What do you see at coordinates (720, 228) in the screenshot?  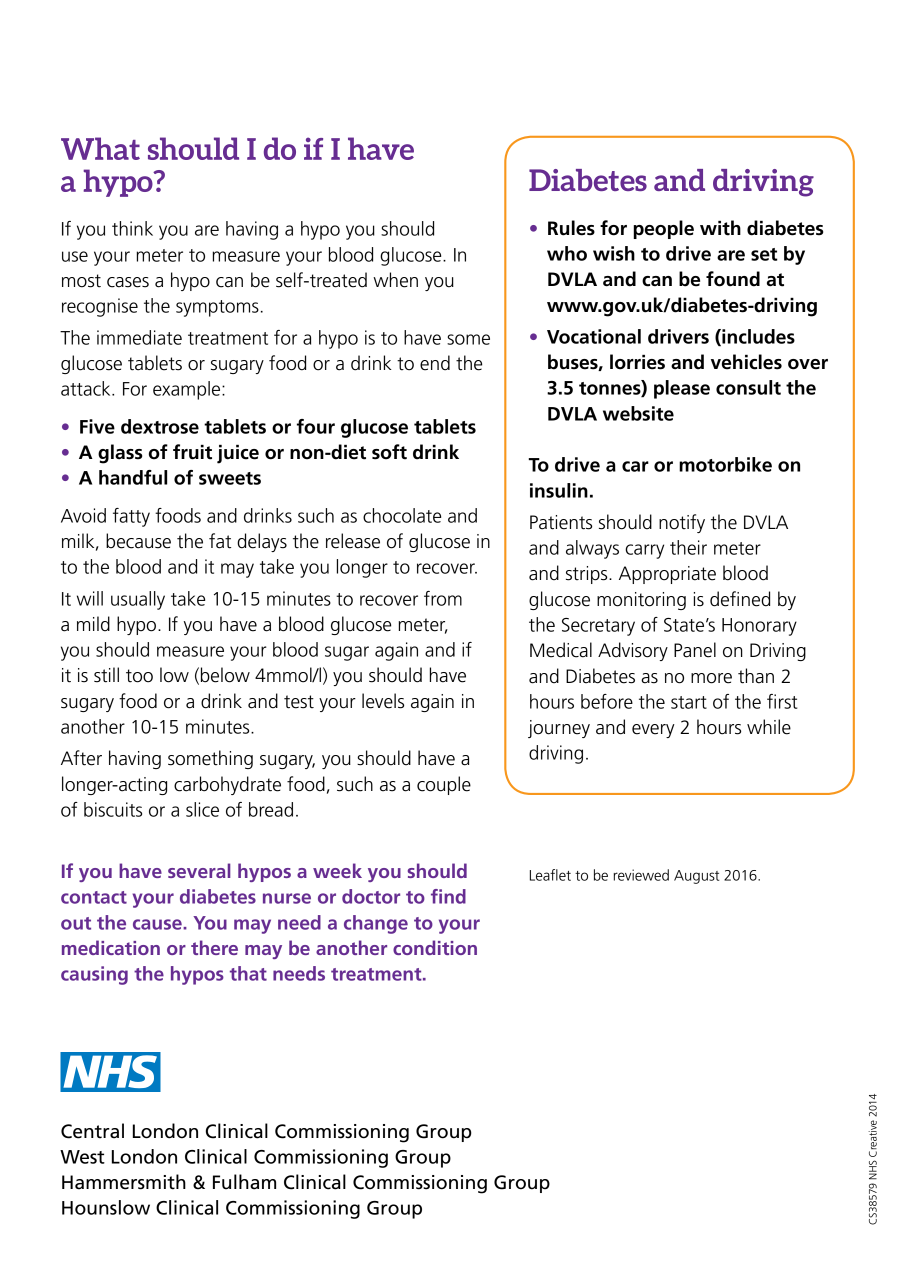 I see `with` at bounding box center [720, 228].
